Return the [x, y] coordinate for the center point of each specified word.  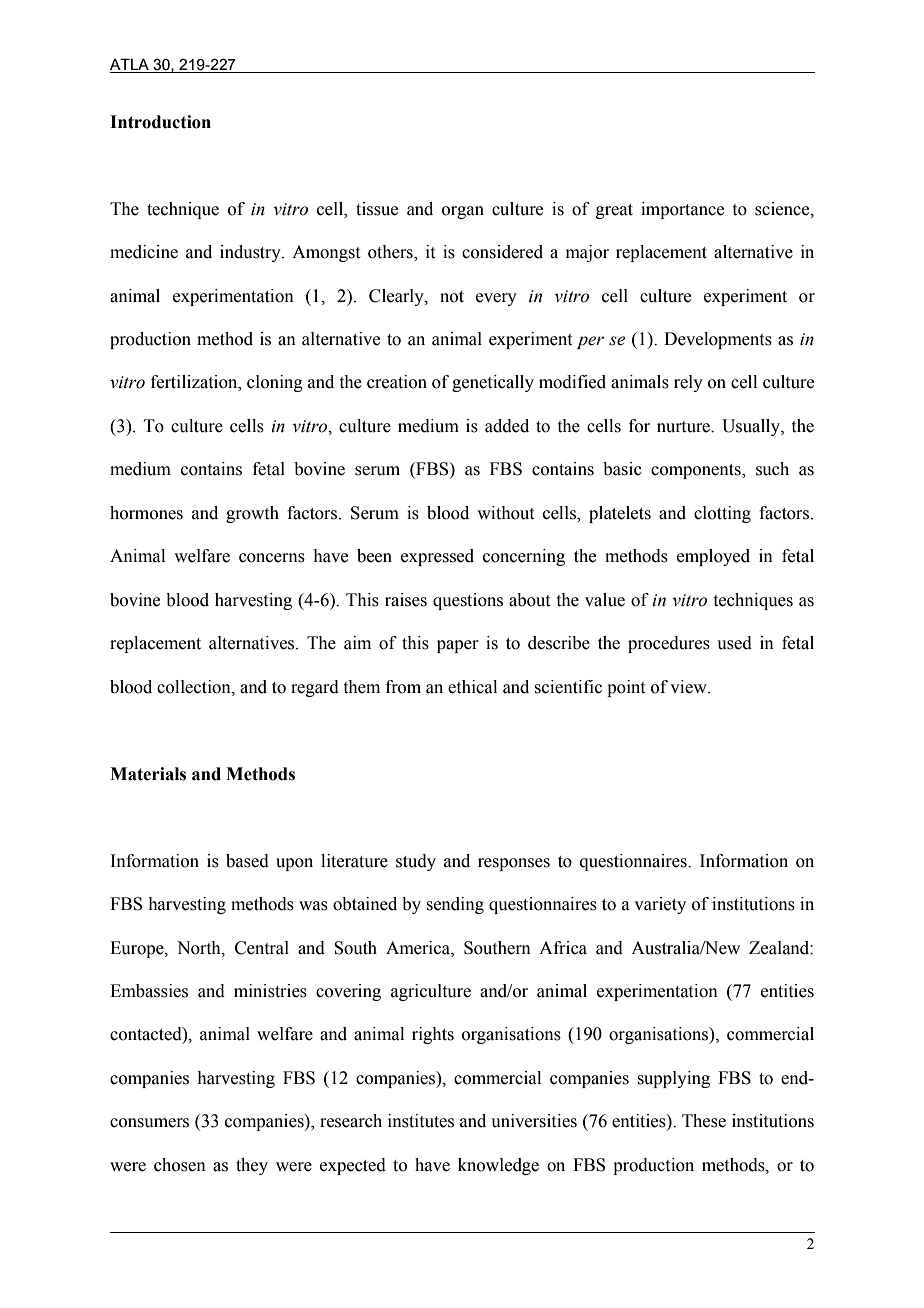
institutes [421, 1121]
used [734, 643]
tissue [377, 209]
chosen [180, 1165]
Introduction [160, 122]
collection [195, 687]
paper [458, 646]
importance [682, 210]
